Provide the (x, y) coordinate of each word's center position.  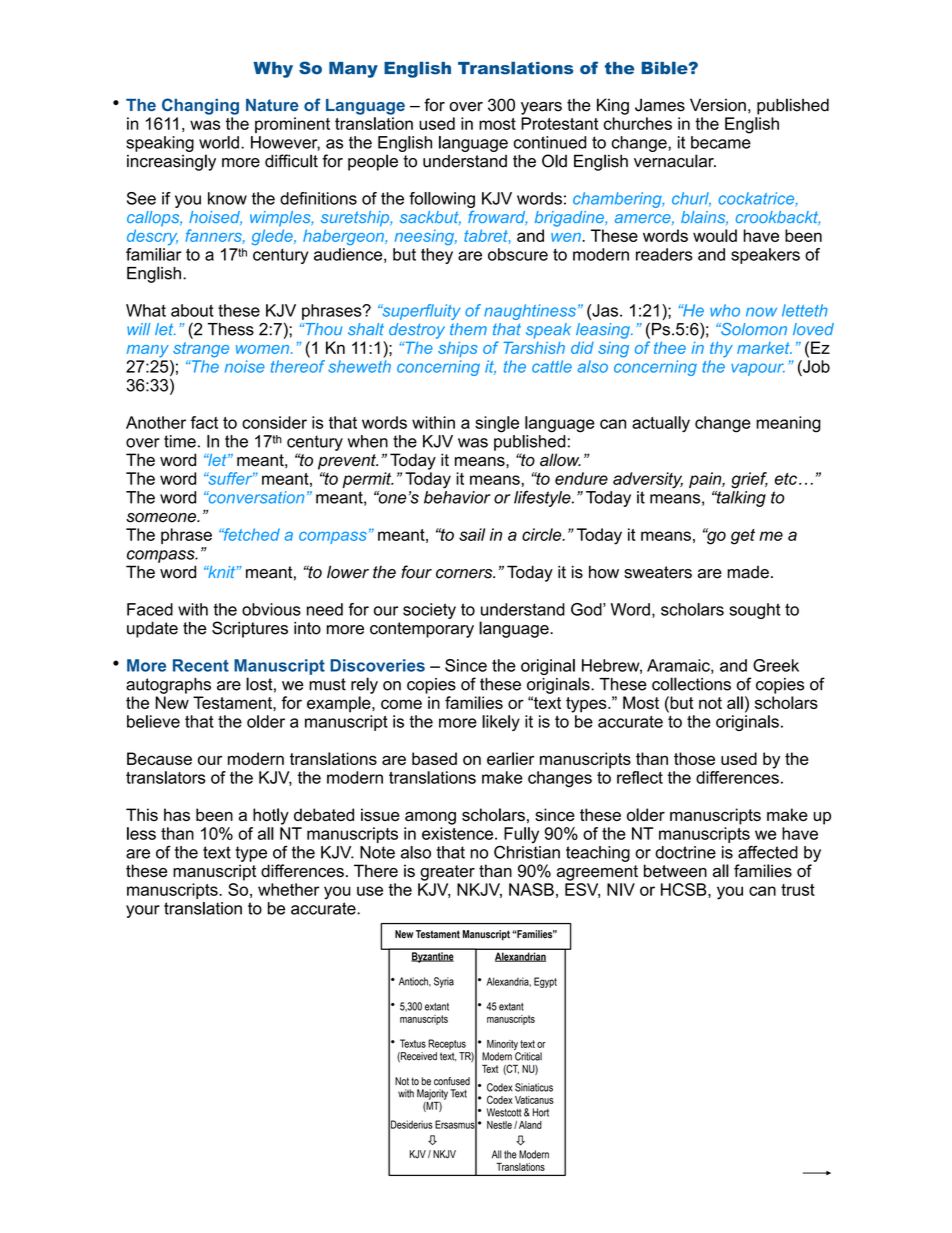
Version (718, 105)
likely (501, 723)
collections (691, 684)
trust (798, 890)
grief (749, 480)
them (468, 329)
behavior (457, 497)
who (725, 310)
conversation (255, 497)
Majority (432, 1095)
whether (288, 889)
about (192, 310)
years (541, 108)
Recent (201, 665)
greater (447, 873)
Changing (200, 106)
